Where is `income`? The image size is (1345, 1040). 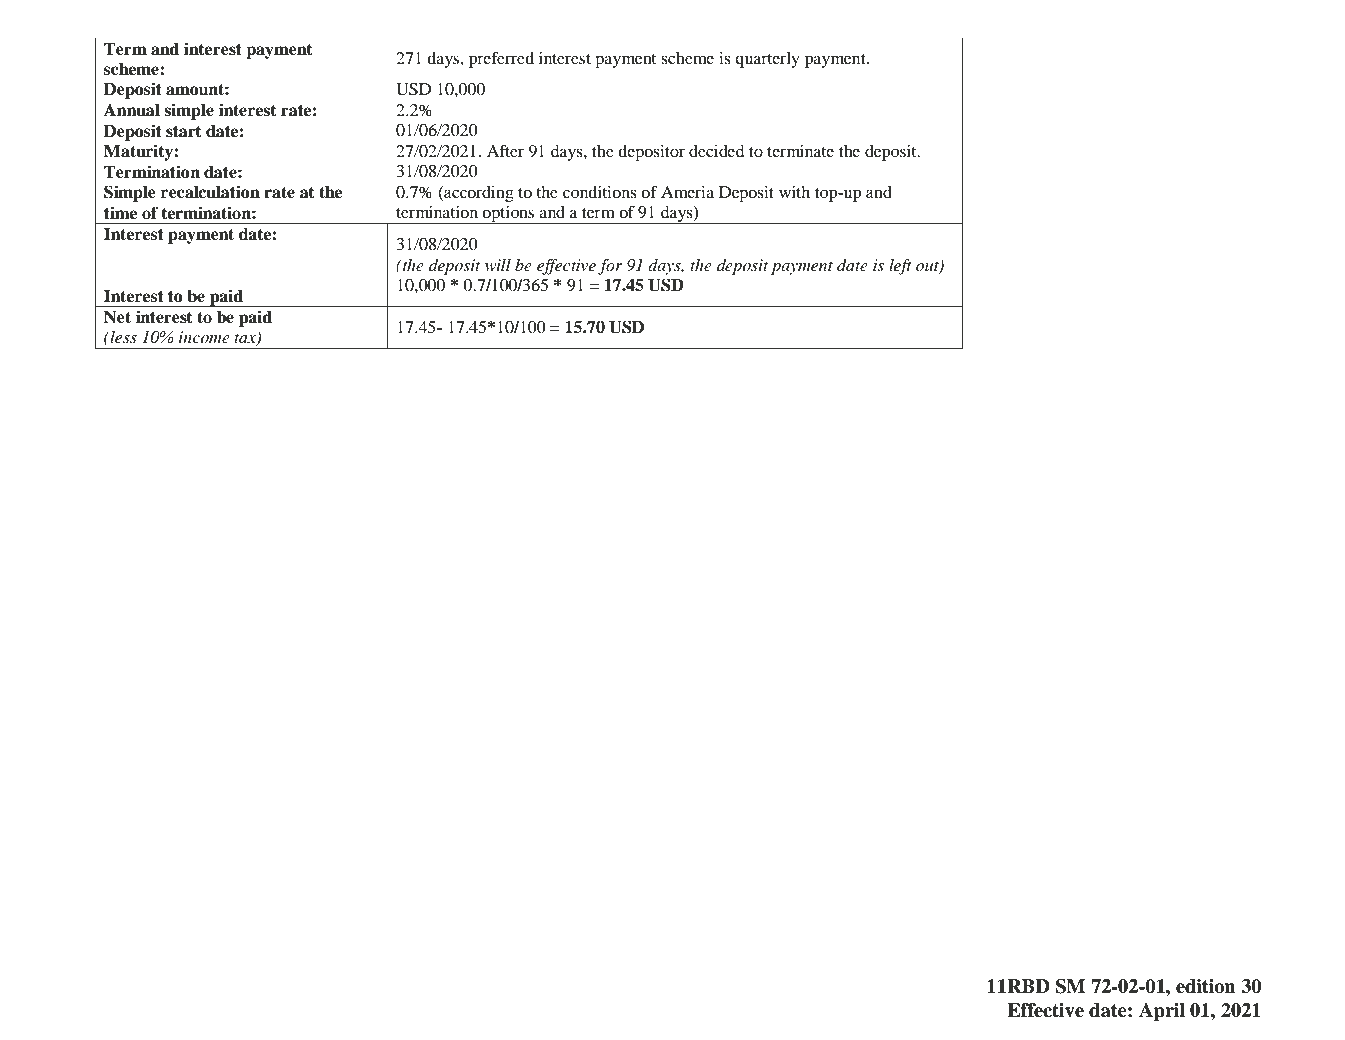
income is located at coordinates (204, 337).
